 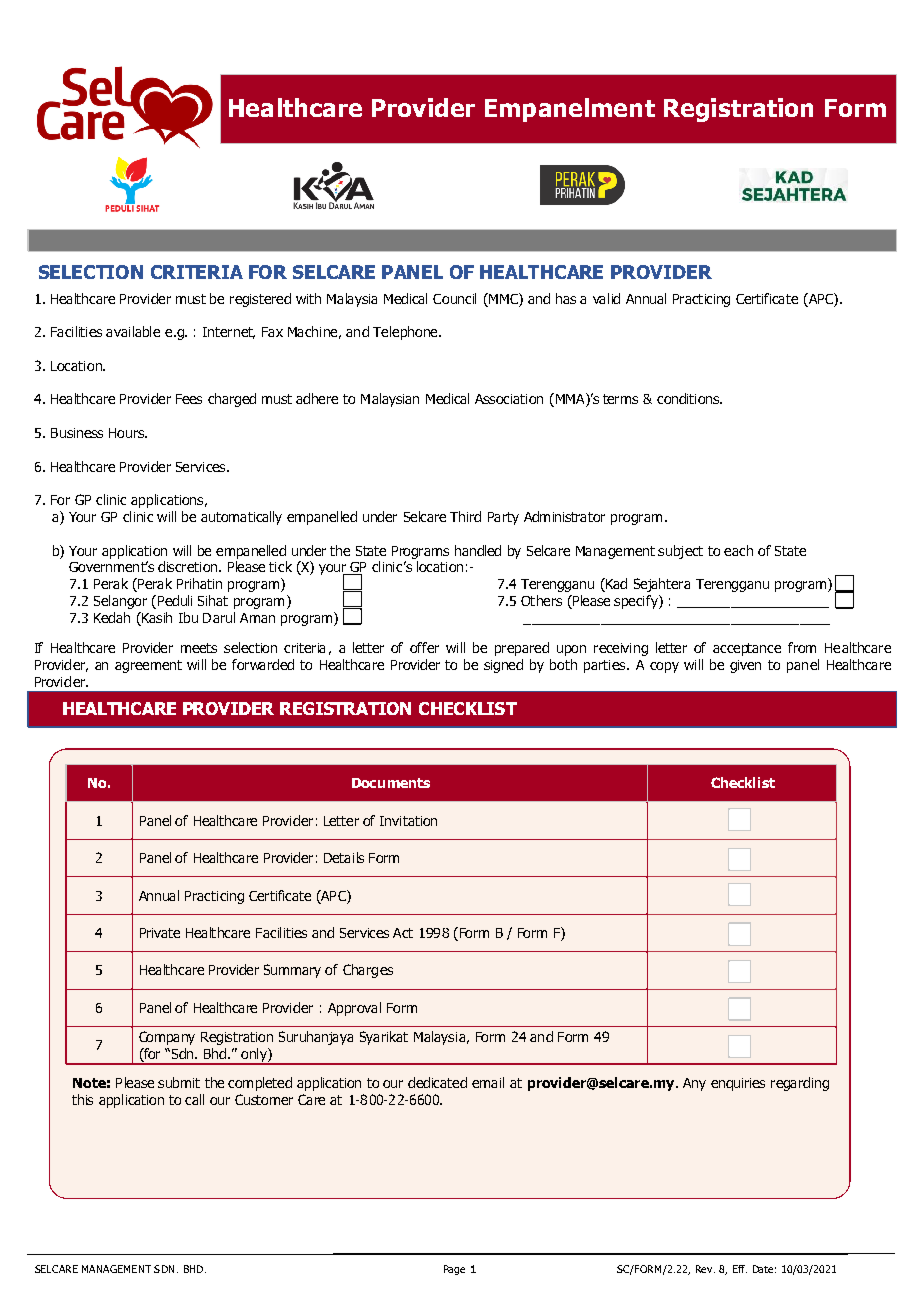 I want to click on offer, so click(x=424, y=647).
